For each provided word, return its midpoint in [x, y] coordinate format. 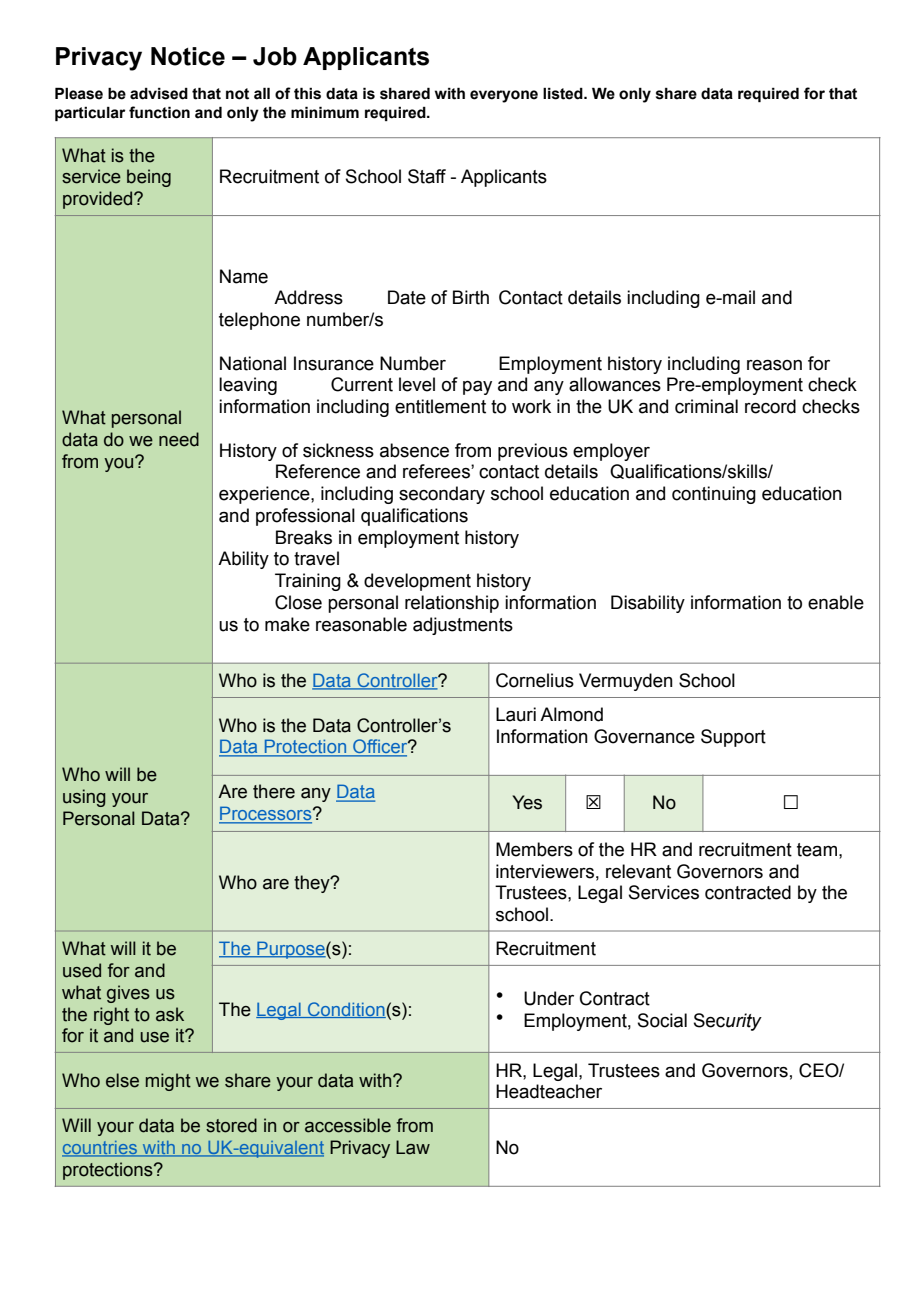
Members [534, 849]
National [253, 363]
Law [413, 1147]
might [168, 1082]
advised [159, 93]
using [84, 798]
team [817, 850]
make [287, 624]
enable [836, 602]
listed [564, 93]
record [770, 406]
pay [477, 388]
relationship [452, 604]
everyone [504, 96]
